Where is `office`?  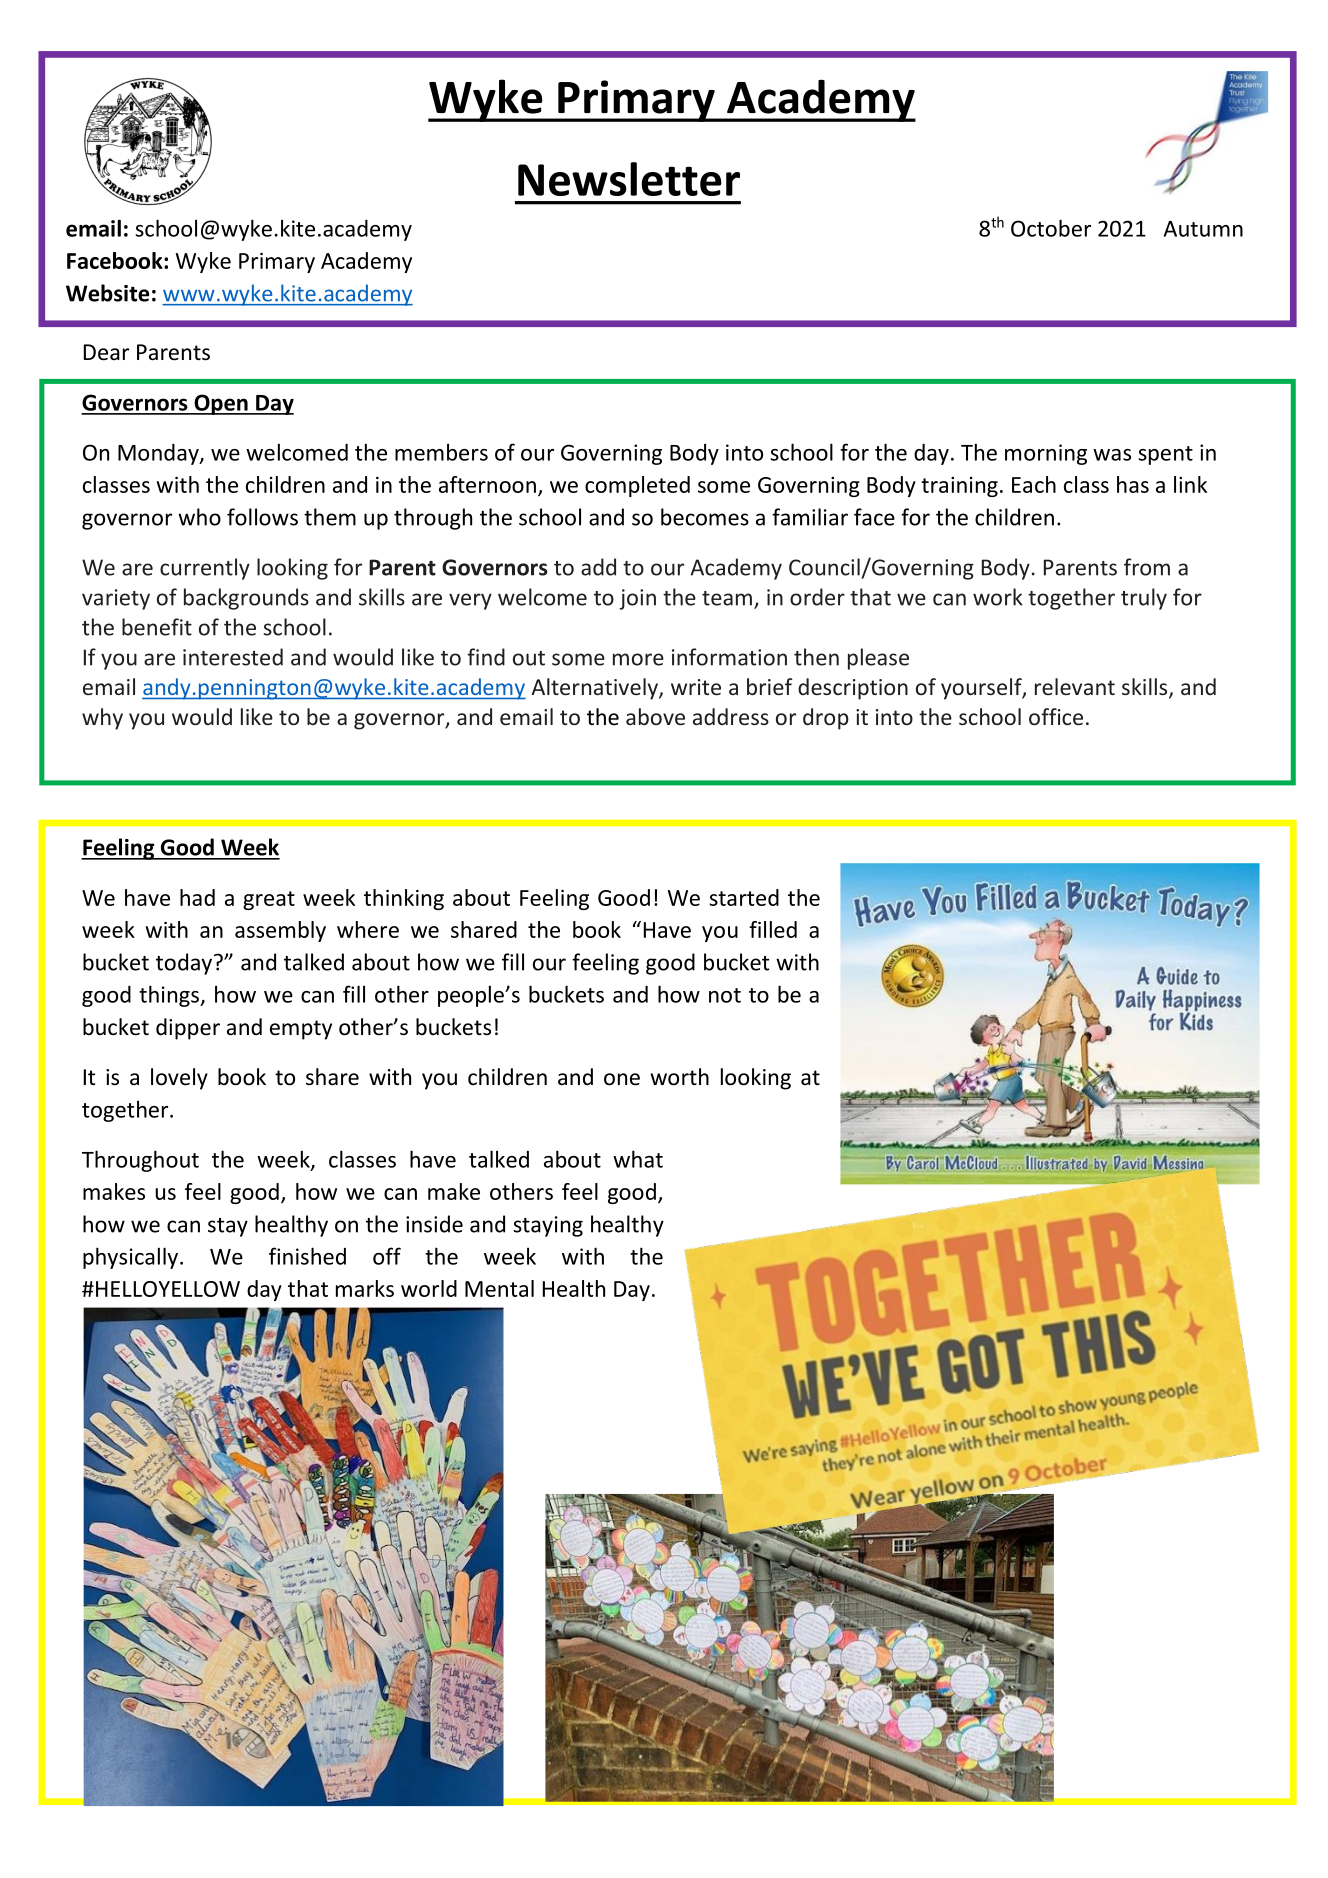
office is located at coordinates (1056, 717).
